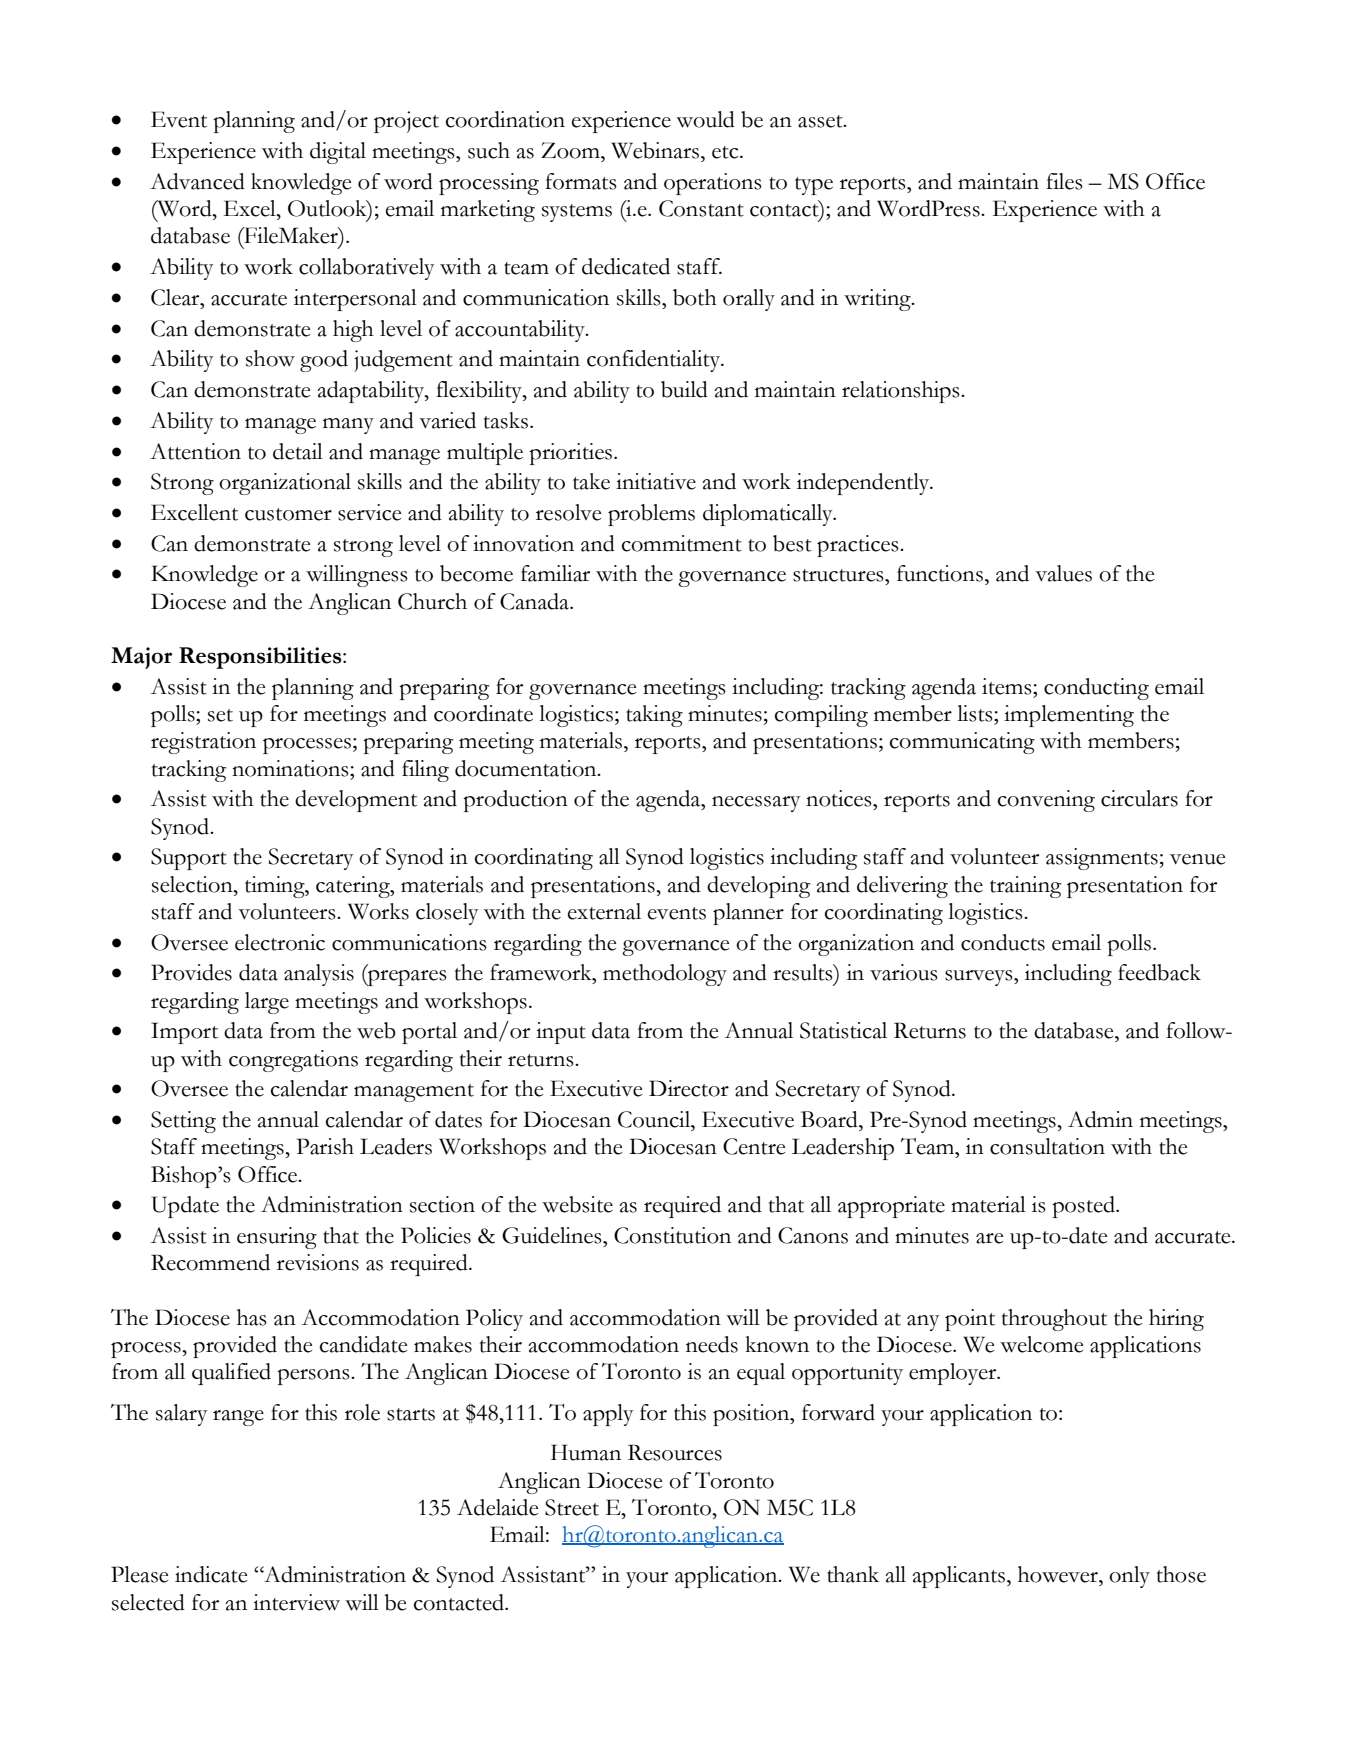 The height and width of the image is (1744, 1347). Describe the element at coordinates (656, 150) in the image. I see `Webinars` at that location.
